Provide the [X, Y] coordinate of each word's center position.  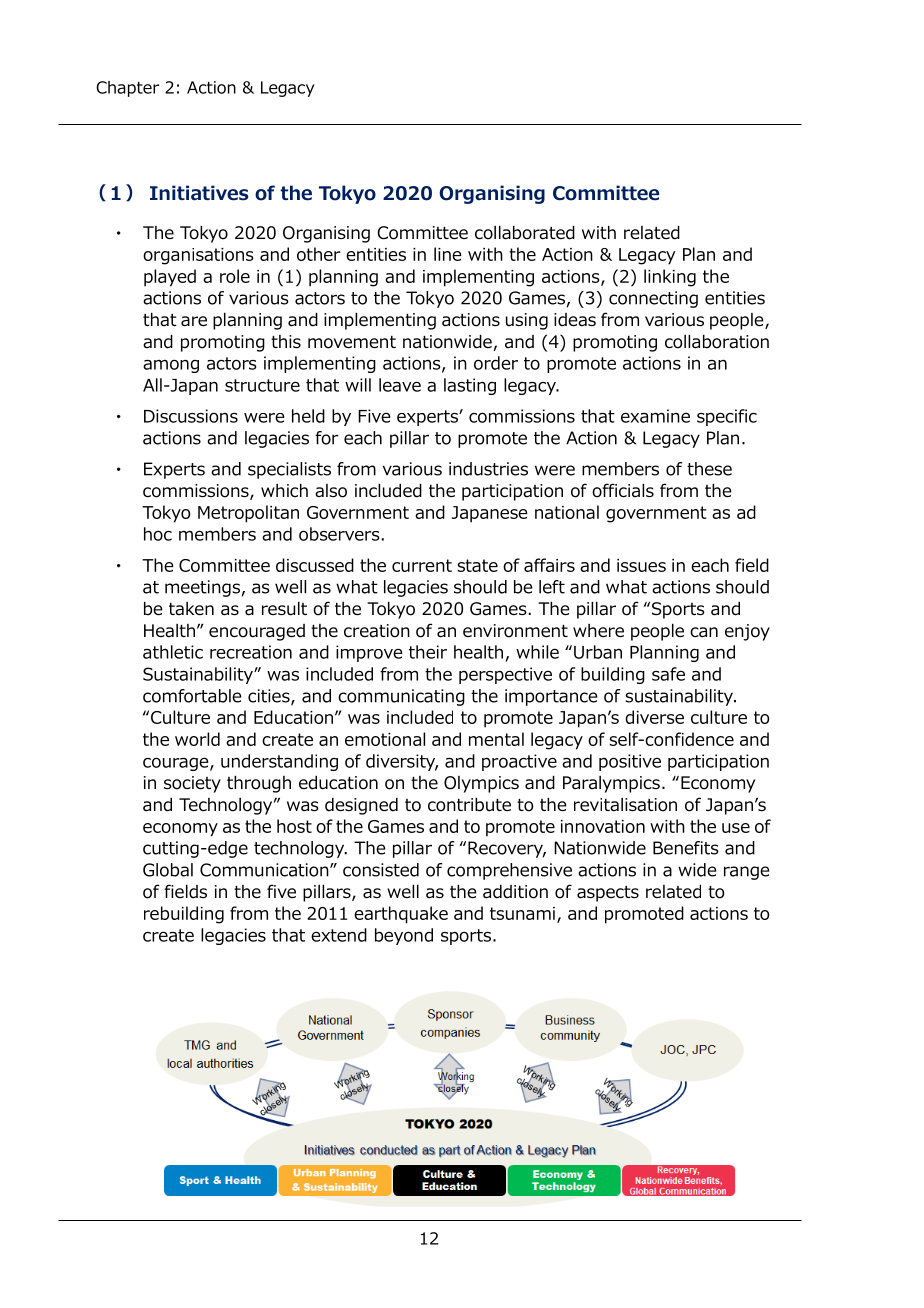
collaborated [525, 233]
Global [168, 870]
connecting [653, 299]
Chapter [127, 89]
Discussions [191, 416]
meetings [202, 588]
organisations [198, 256]
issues [641, 565]
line [448, 254]
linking [670, 278]
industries [488, 469]
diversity [402, 762]
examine [655, 416]
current [422, 565]
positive [630, 762]
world [197, 739]
